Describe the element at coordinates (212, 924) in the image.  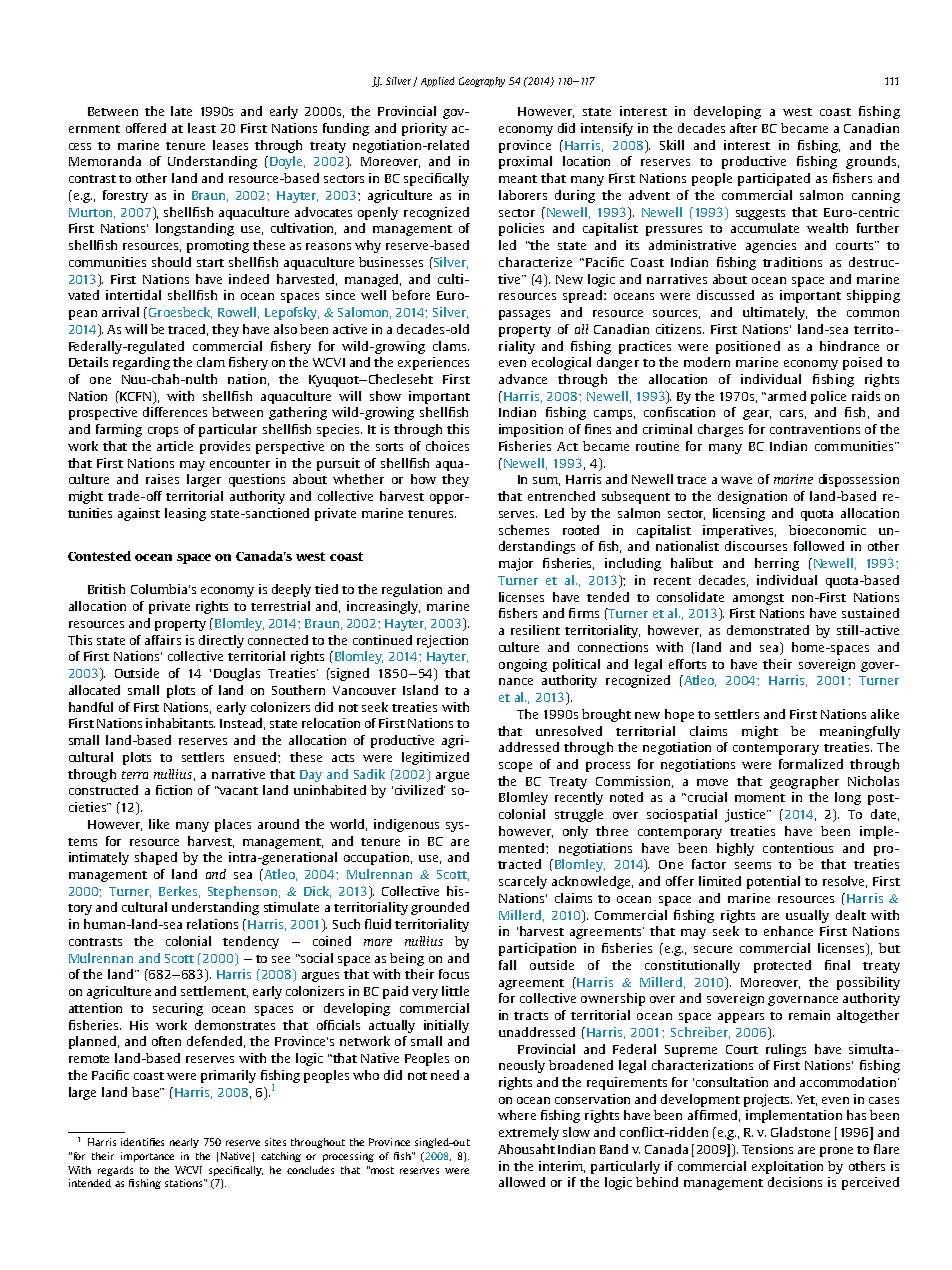
I see `relations` at that location.
